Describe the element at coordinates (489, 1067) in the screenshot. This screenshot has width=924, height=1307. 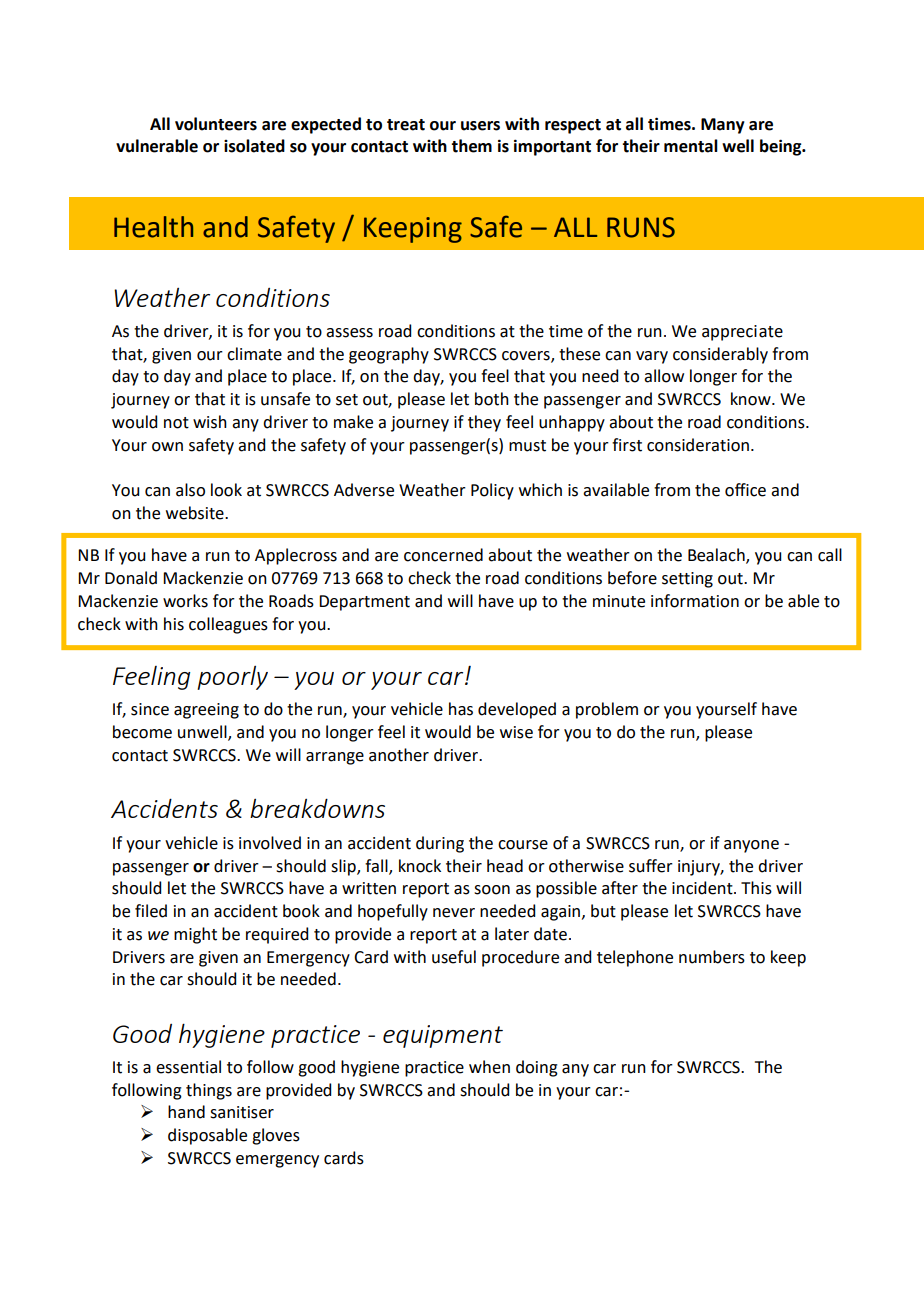
I see `when` at that location.
